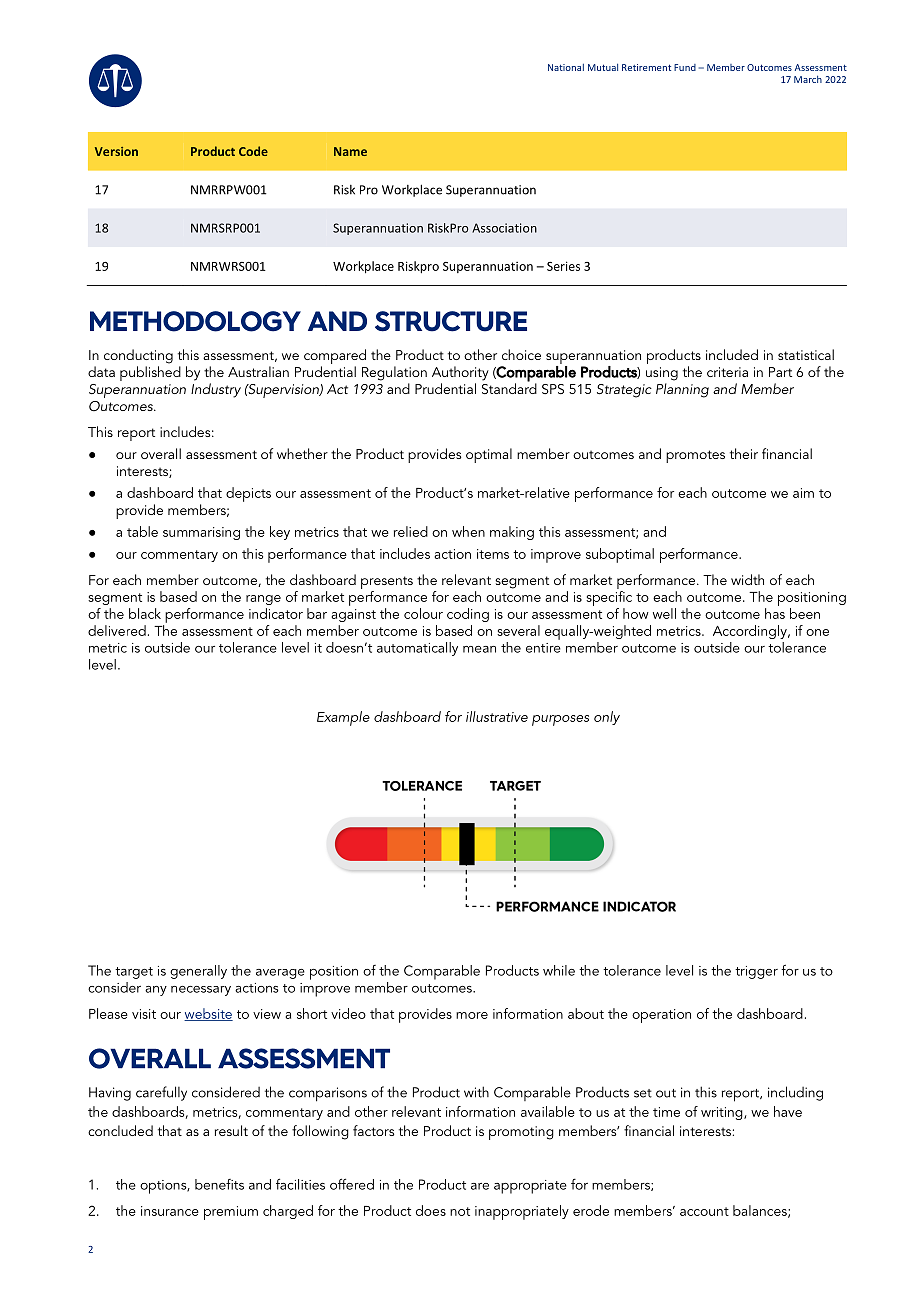 The image size is (924, 1308). I want to click on generally, so click(198, 972).
